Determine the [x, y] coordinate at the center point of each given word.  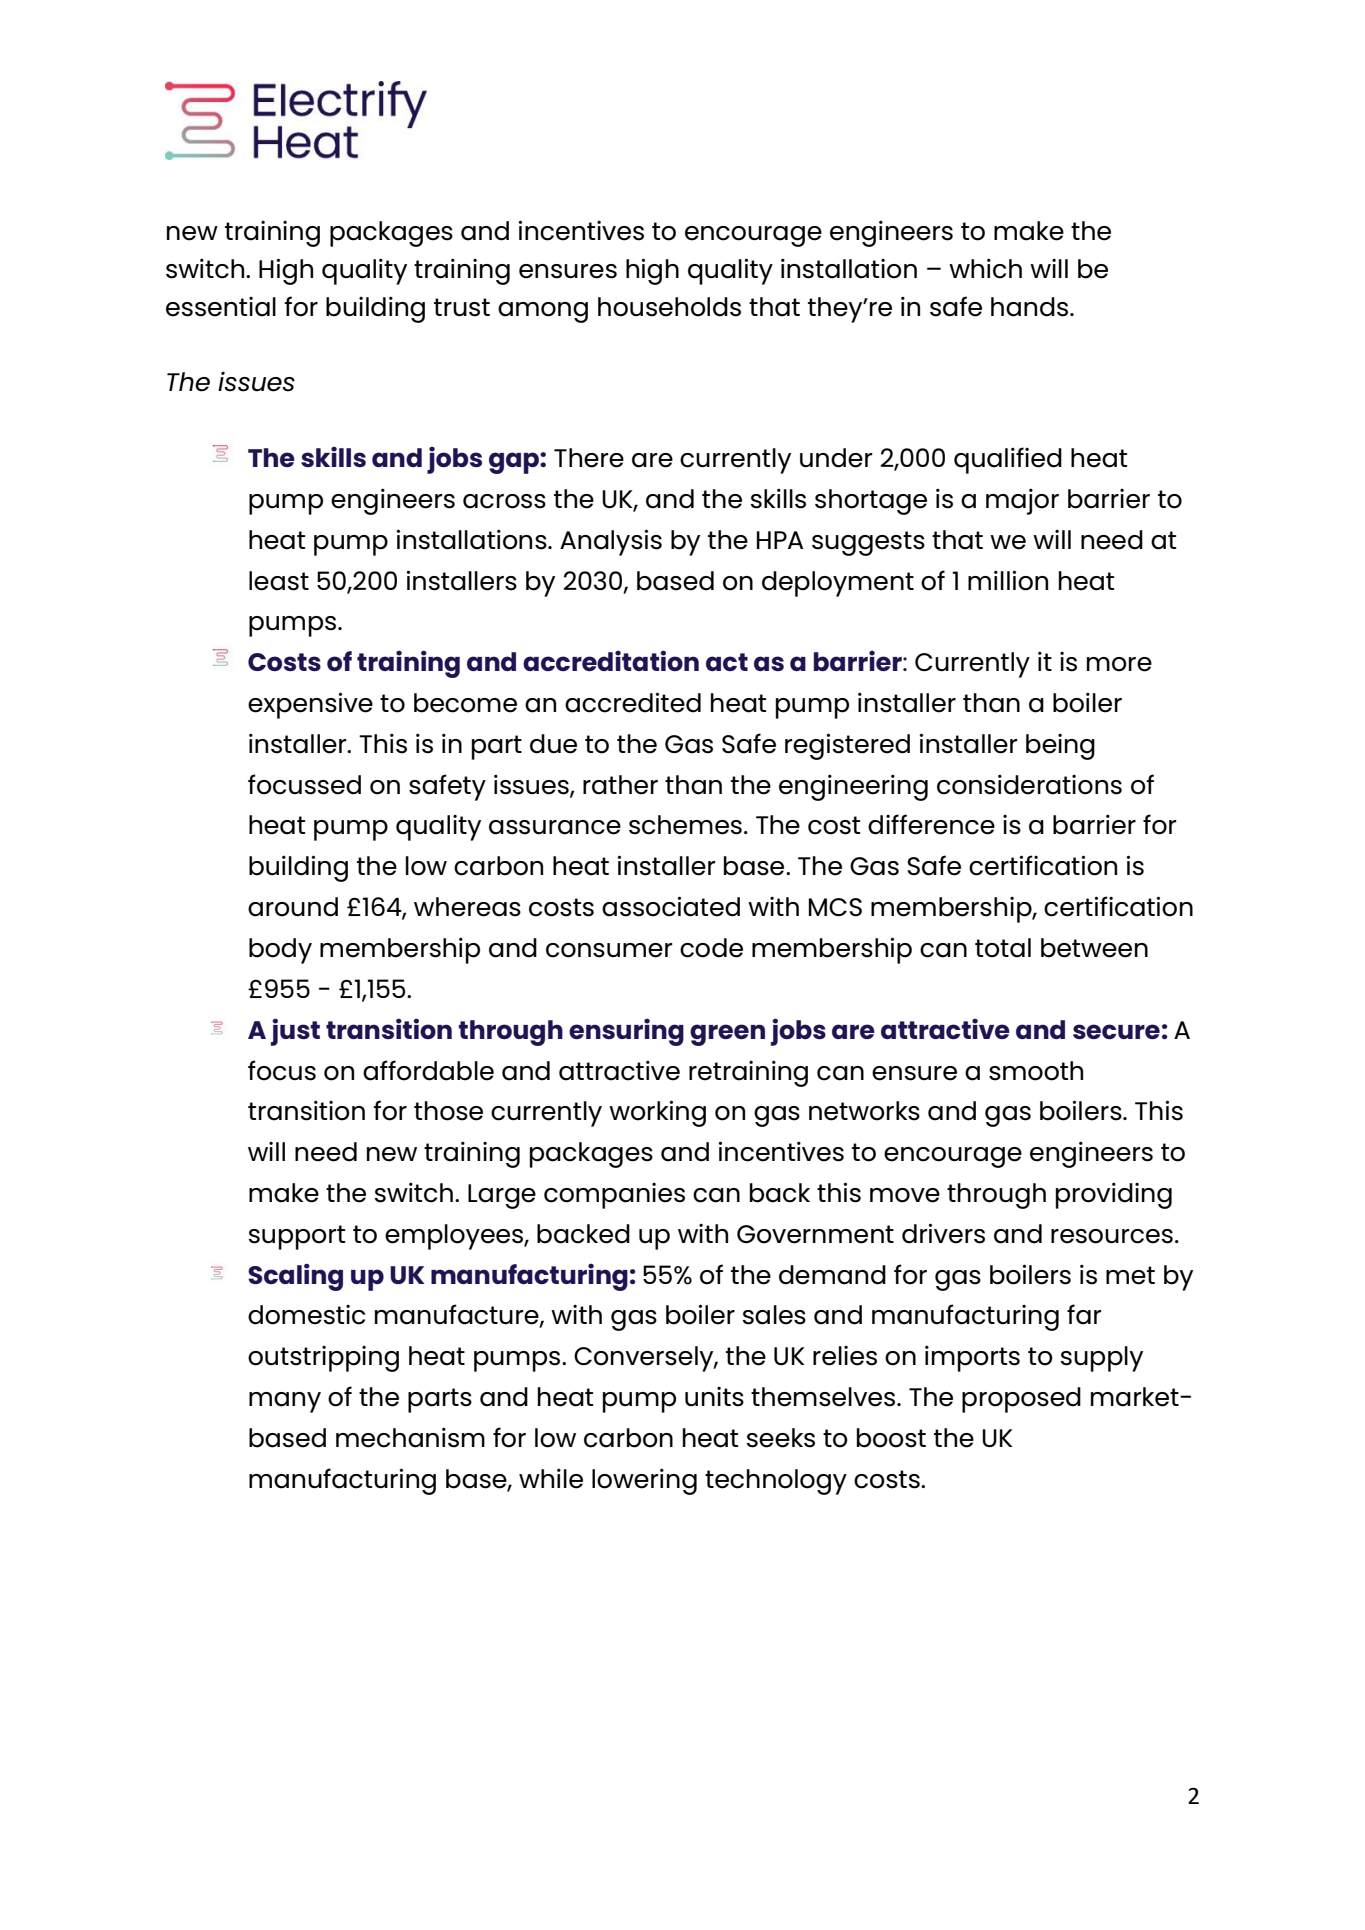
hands [1031, 307]
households [669, 307]
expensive [310, 705]
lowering [644, 1482]
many [285, 1402]
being [1060, 747]
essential [221, 307]
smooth [1036, 1071]
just [295, 1032]
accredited [633, 702]
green [727, 1035]
